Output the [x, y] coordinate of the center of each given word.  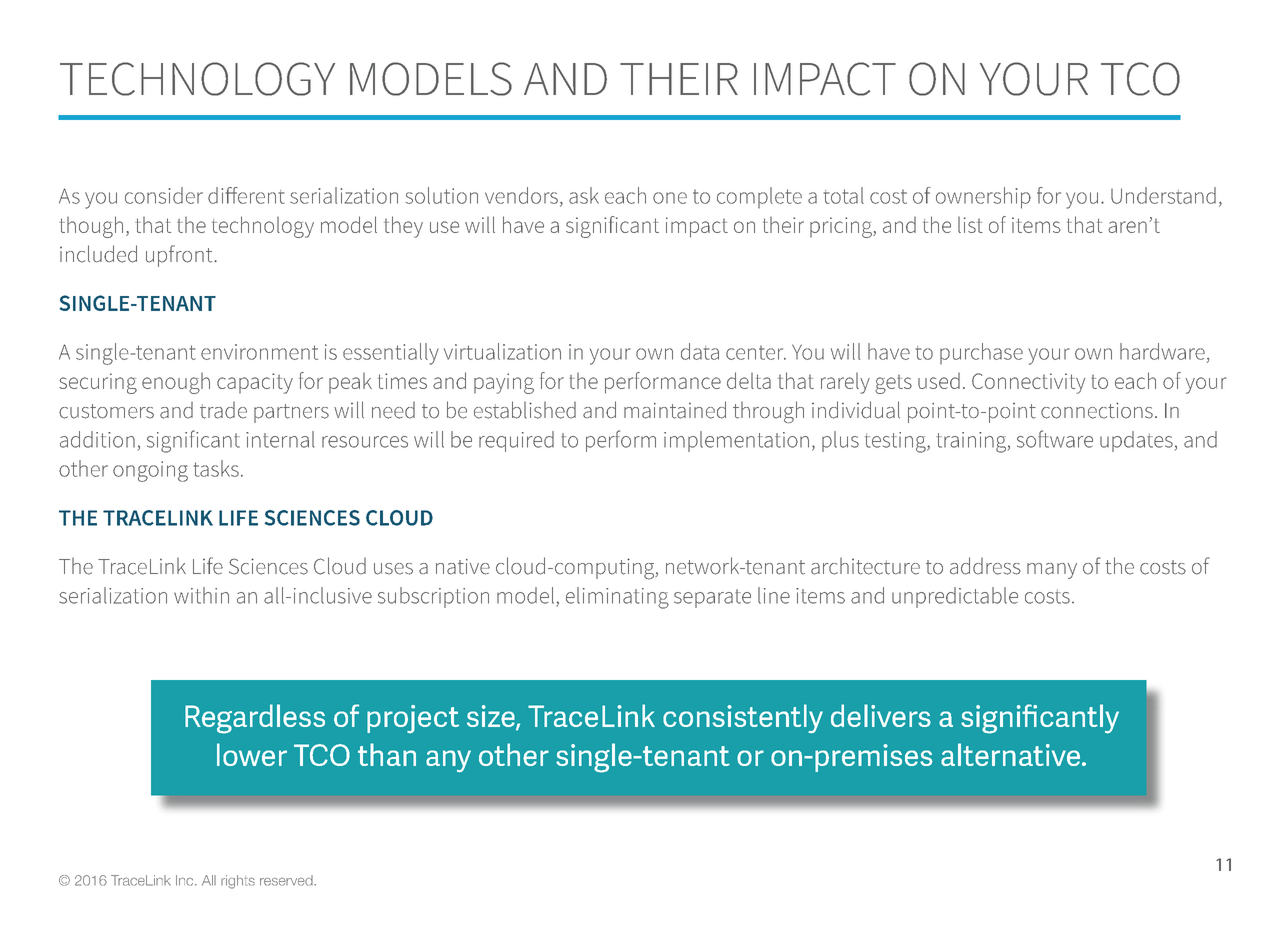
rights [238, 882]
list [970, 225]
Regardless [255, 719]
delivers [881, 715]
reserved [287, 880]
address [985, 566]
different [246, 195]
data [700, 351]
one [670, 198]
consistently [743, 719]
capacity [255, 383]
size [492, 717]
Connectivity [1028, 383]
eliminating [617, 598]
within [201, 595]
